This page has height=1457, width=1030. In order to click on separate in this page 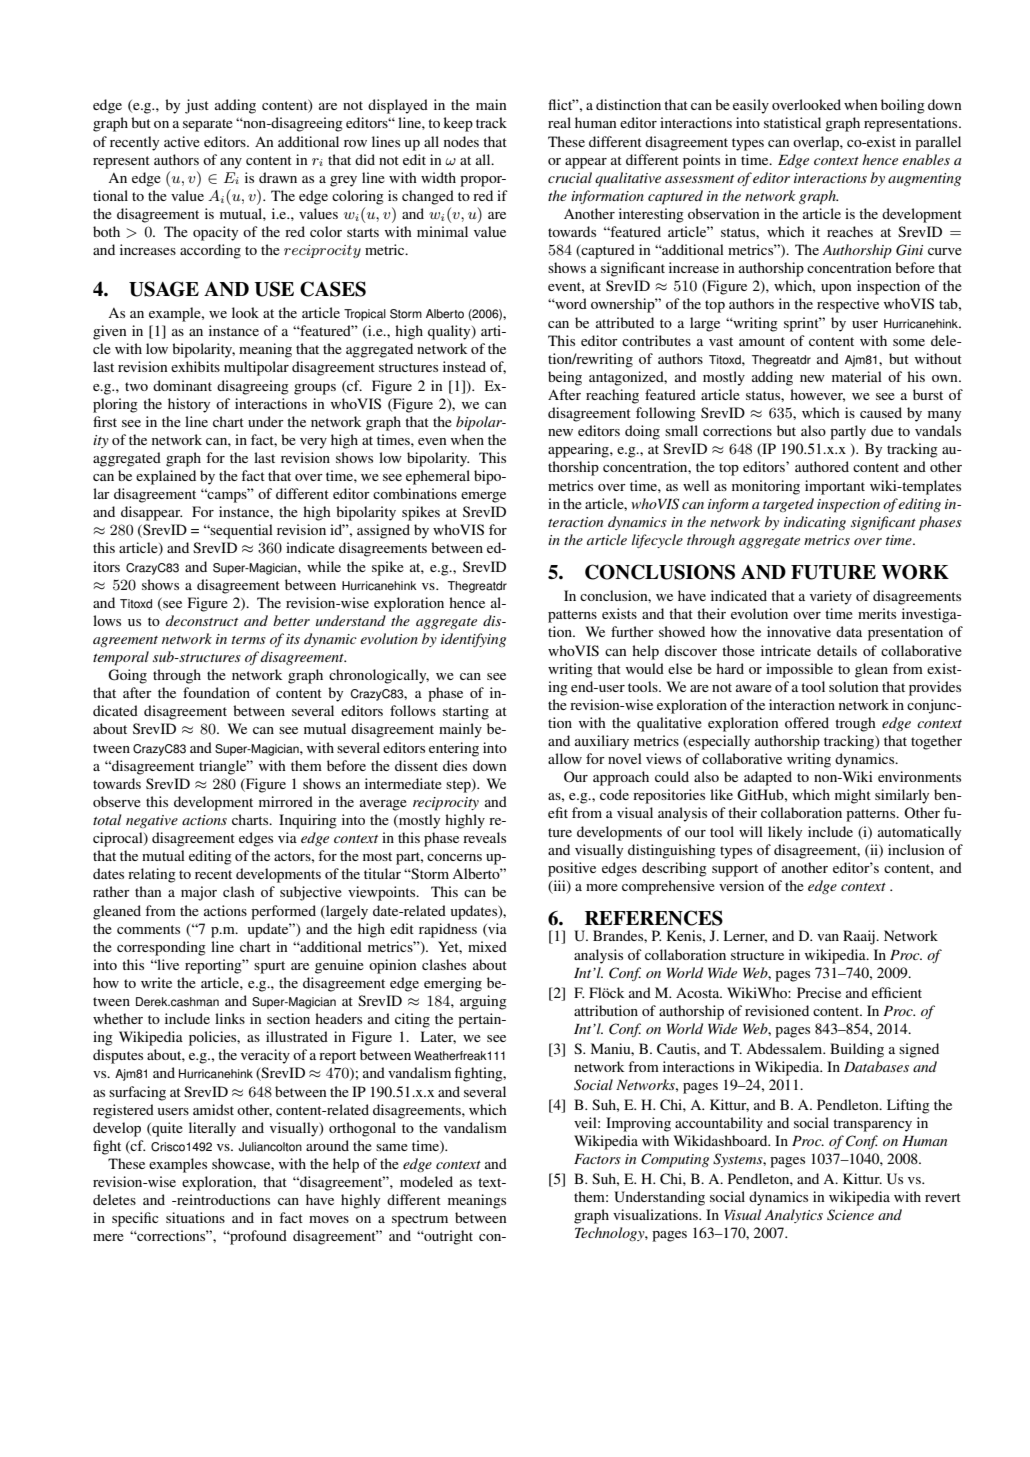, I will do `click(208, 125)`.
